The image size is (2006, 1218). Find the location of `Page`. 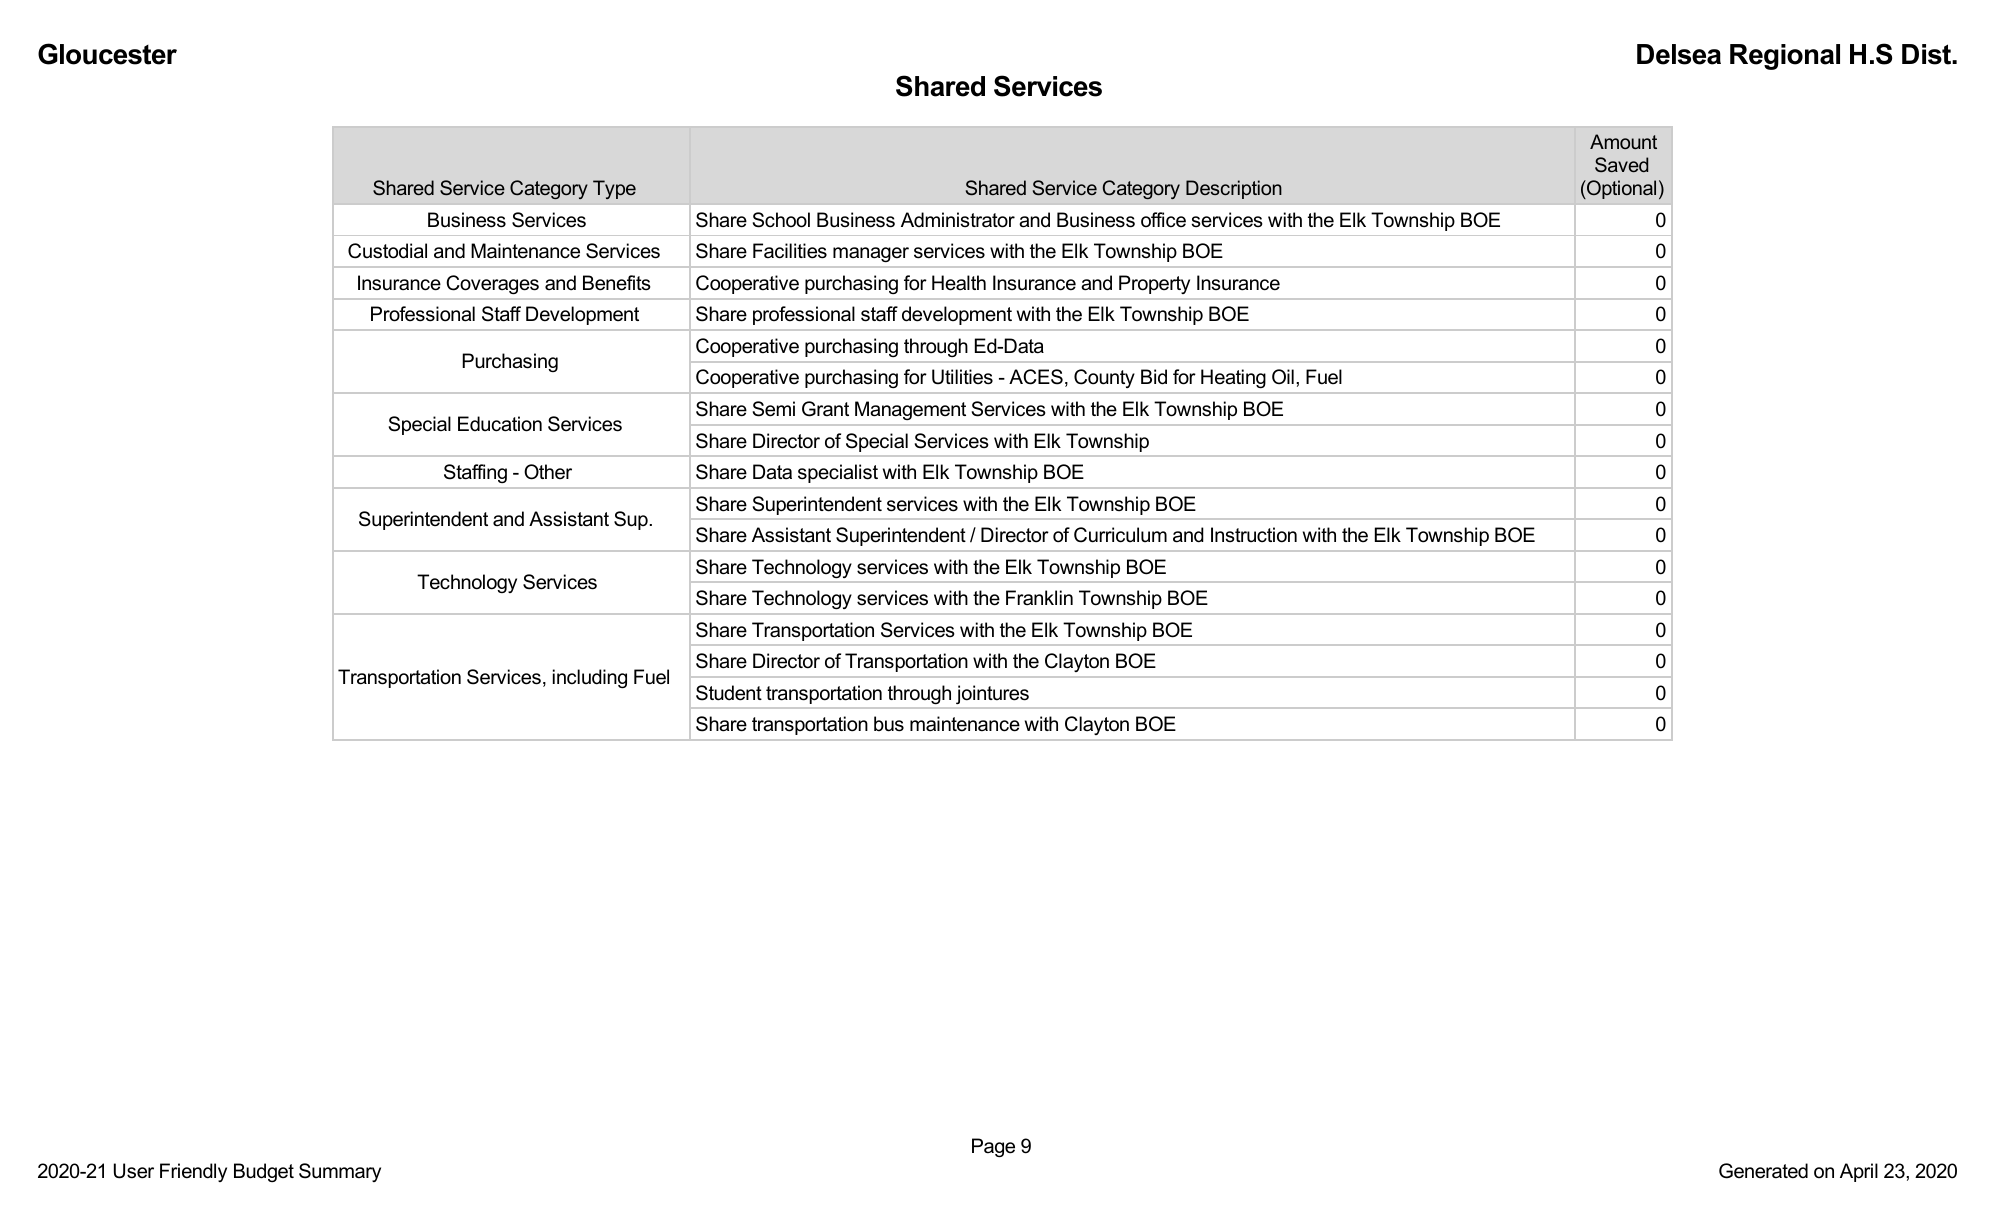

Page is located at coordinates (993, 1147).
